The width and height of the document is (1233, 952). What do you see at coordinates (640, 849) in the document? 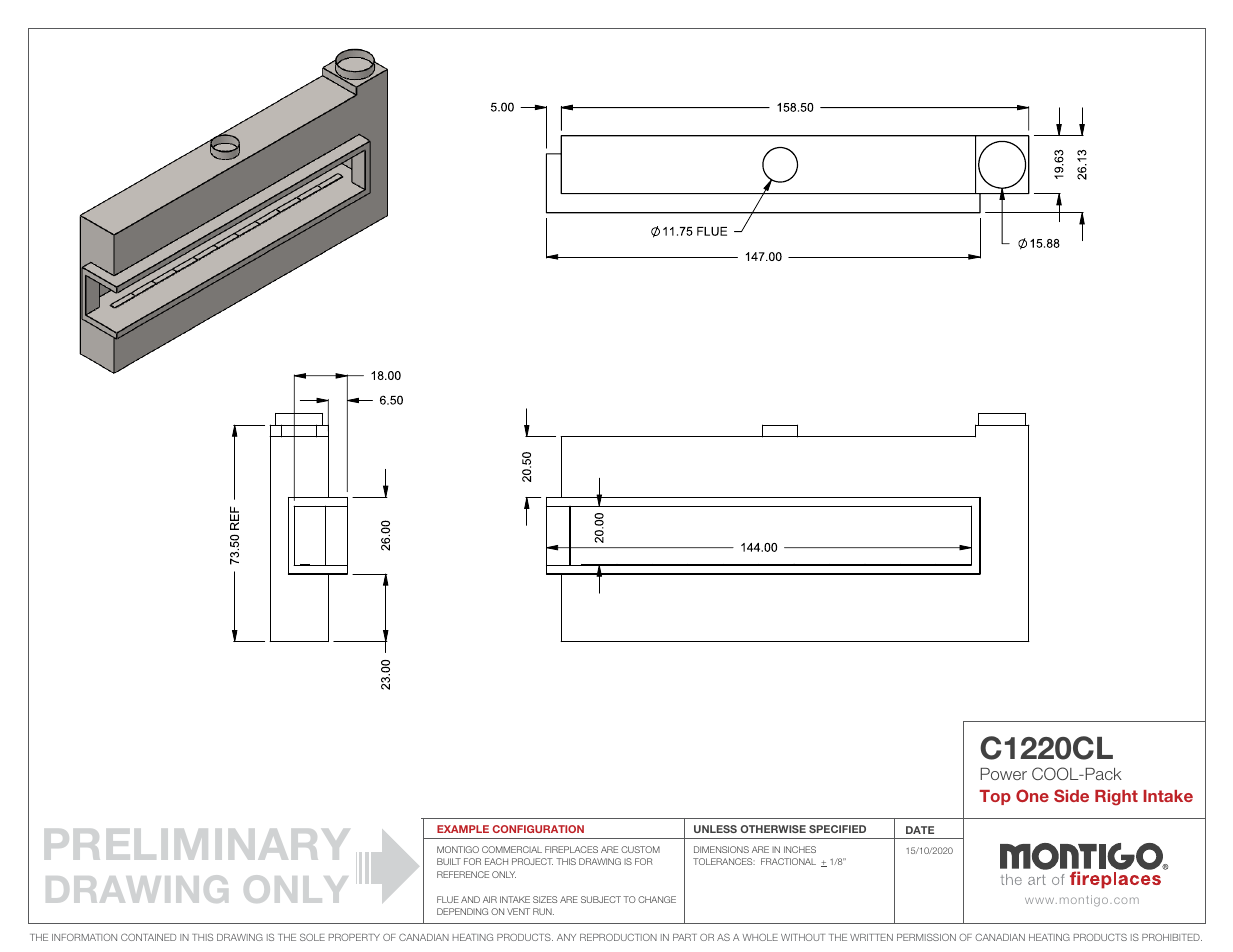
I see `CUSTOM` at bounding box center [640, 849].
